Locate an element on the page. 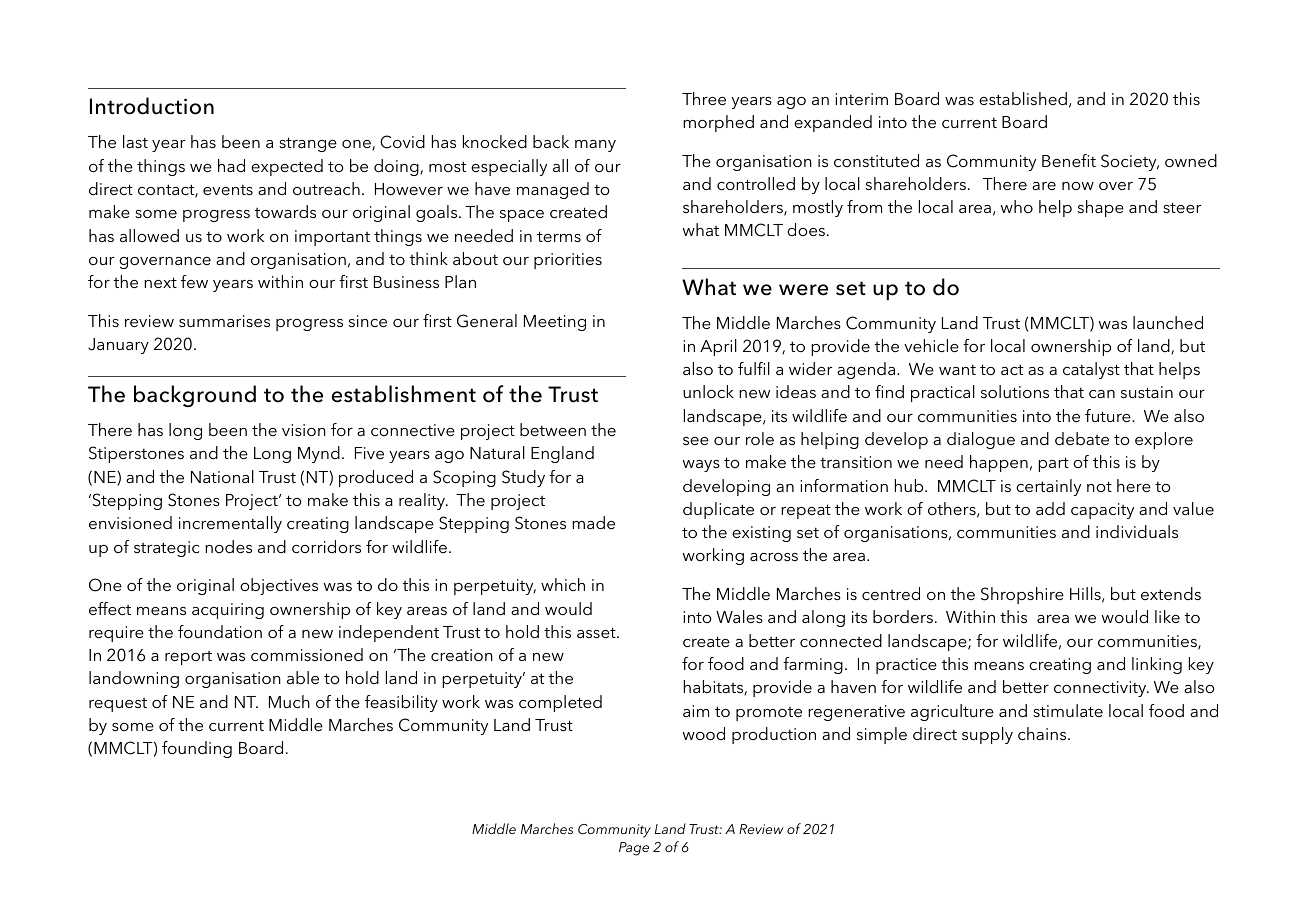 The width and height of the document is (1308, 924). which is located at coordinates (563, 584).
